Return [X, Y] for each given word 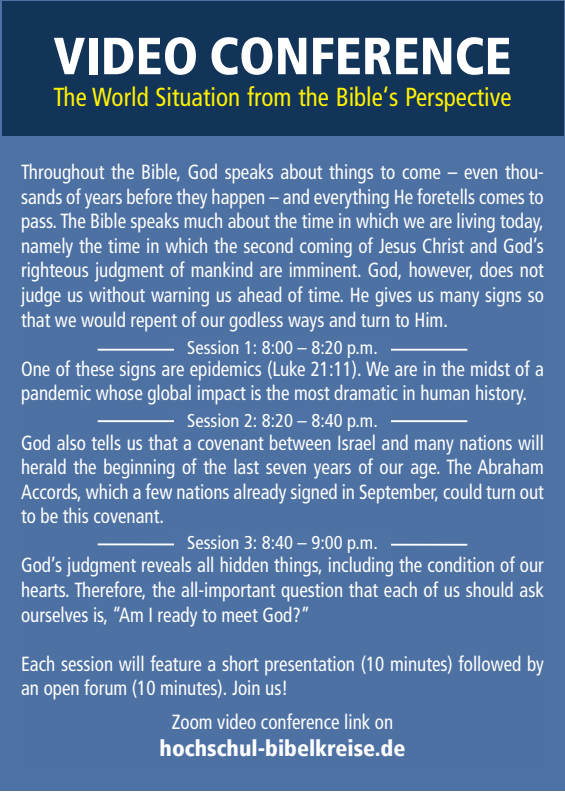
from [268, 96]
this [75, 515]
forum [105, 687]
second [268, 245]
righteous [55, 272]
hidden [244, 564]
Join [246, 687]
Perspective [459, 99]
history [501, 395]
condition [461, 564]
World [120, 96]
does [496, 269]
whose [119, 392]
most [312, 393]
